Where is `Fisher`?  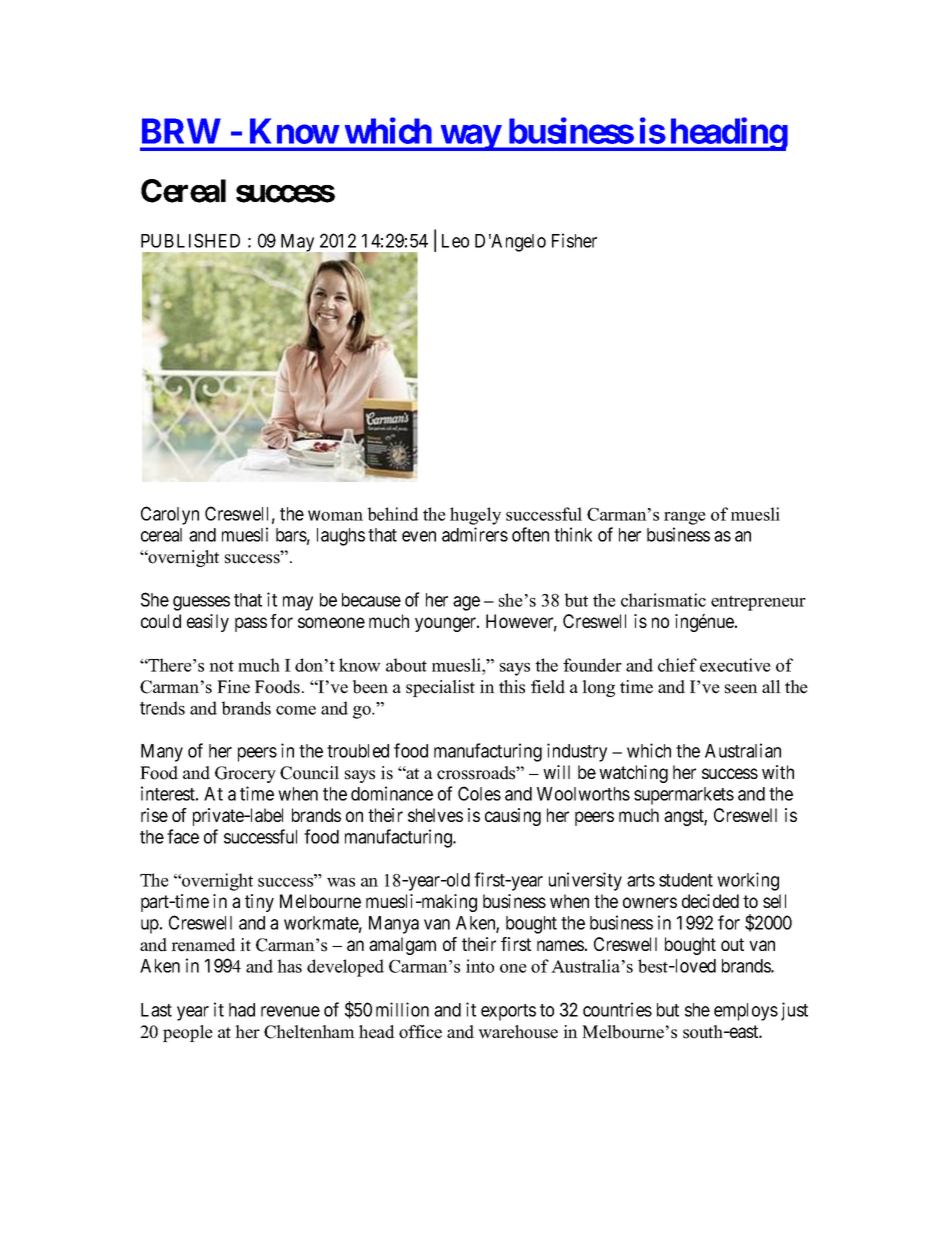 Fisher is located at coordinates (574, 240).
